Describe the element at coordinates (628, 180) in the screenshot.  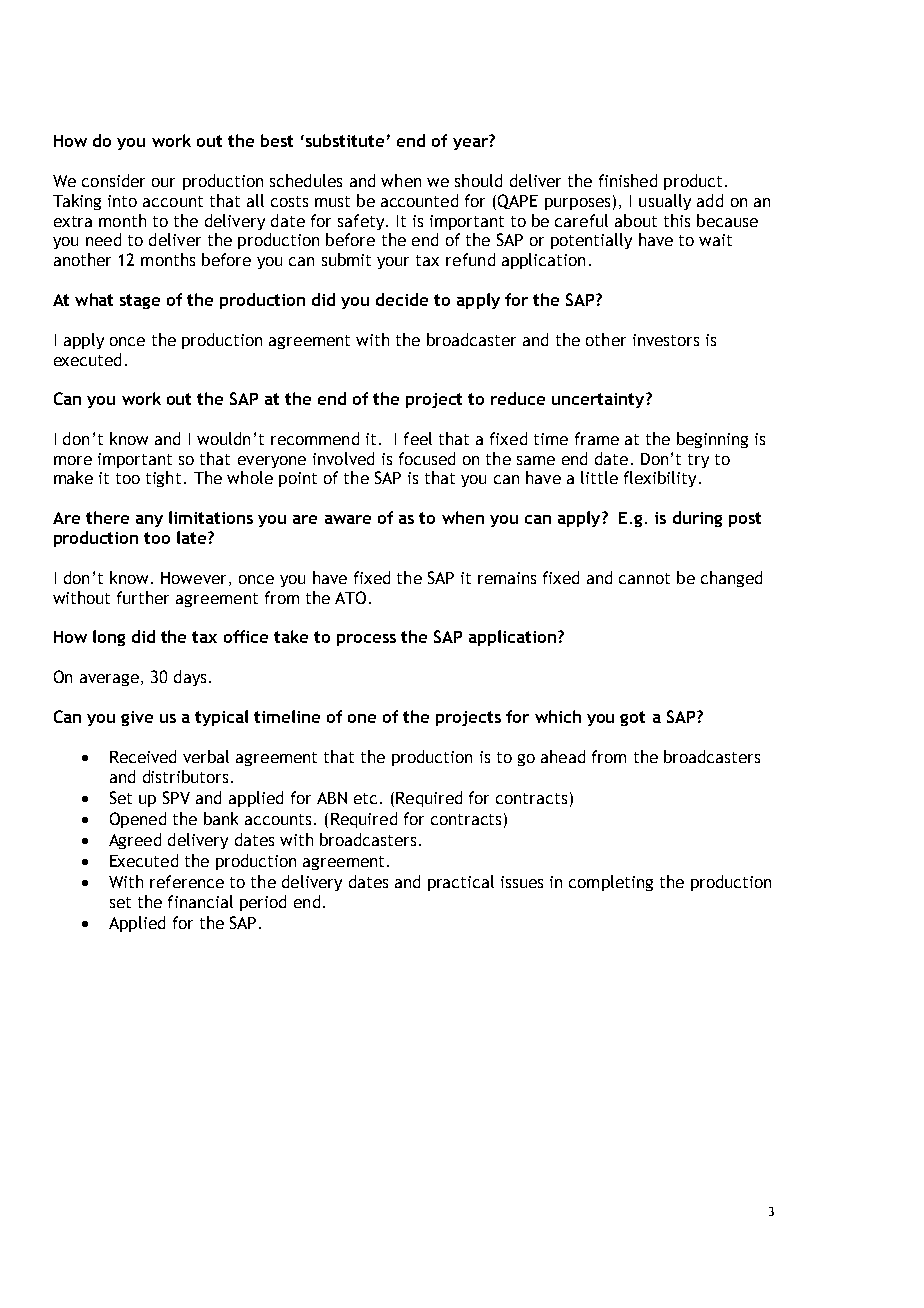
I see `finished` at that location.
